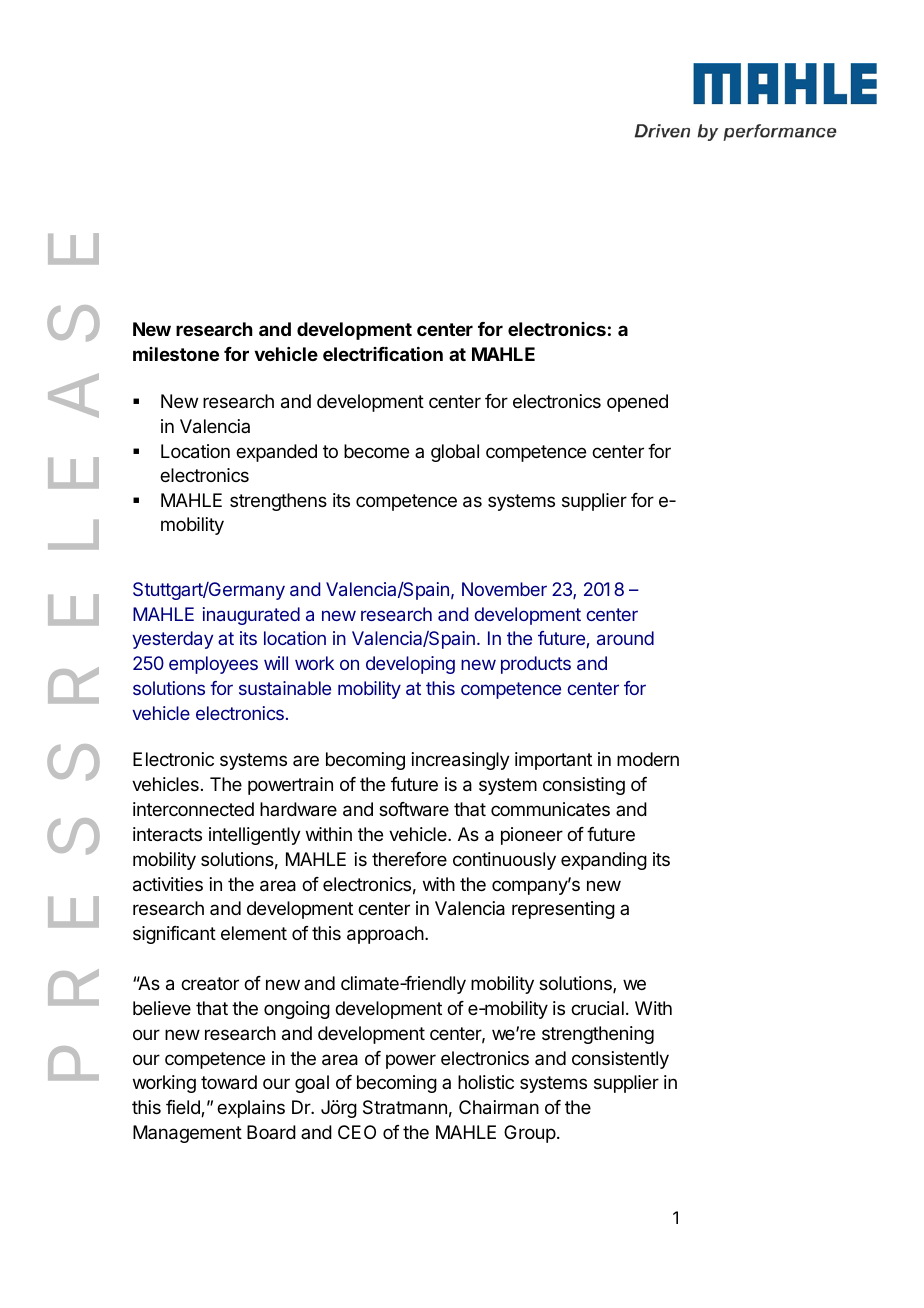  I want to click on November, so click(504, 589).
